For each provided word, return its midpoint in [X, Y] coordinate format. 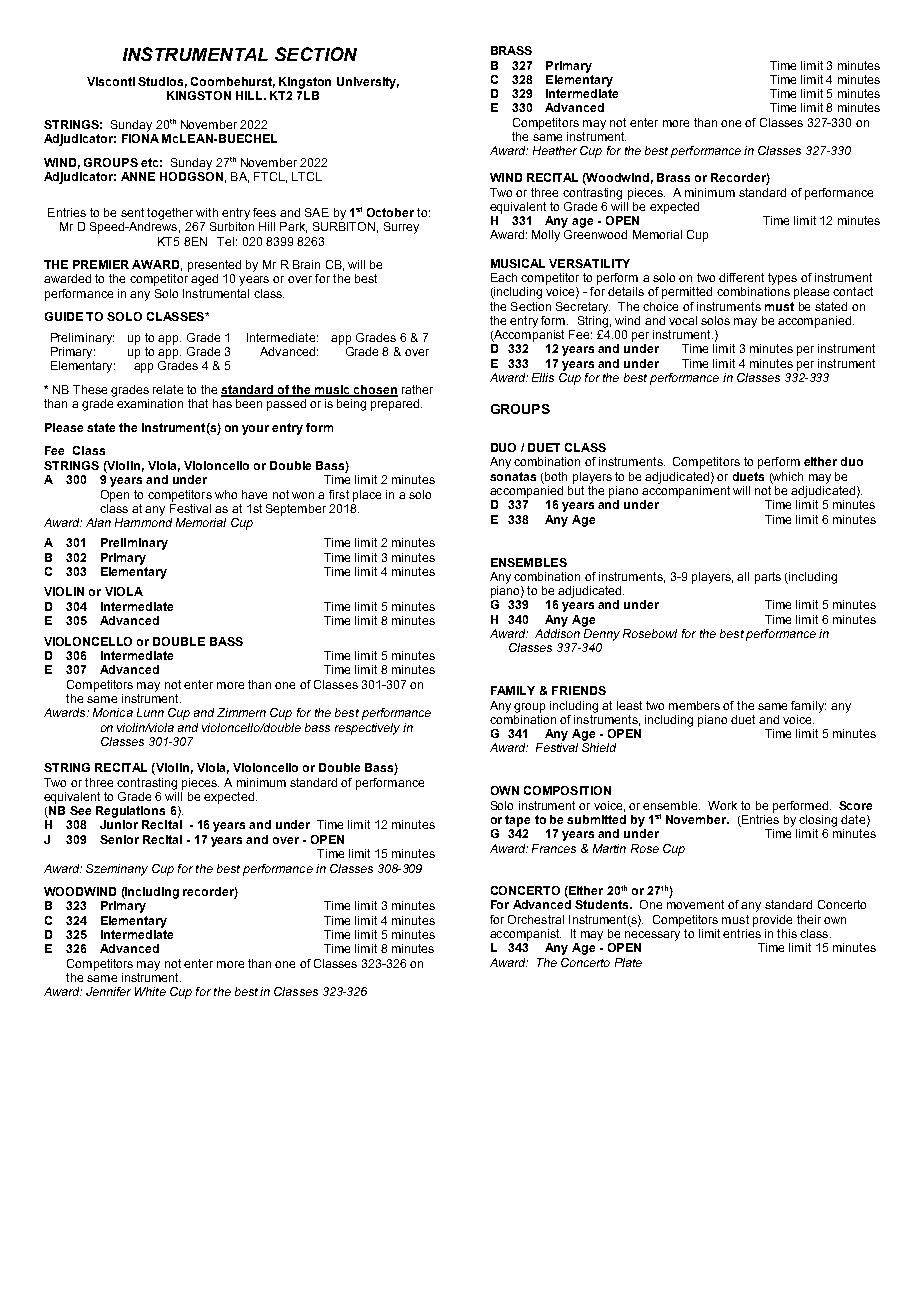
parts [768, 578]
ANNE [138, 176]
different [741, 277]
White [150, 991]
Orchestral [536, 919]
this [787, 933]
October [390, 212]
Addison [557, 633]
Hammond [143, 522]
